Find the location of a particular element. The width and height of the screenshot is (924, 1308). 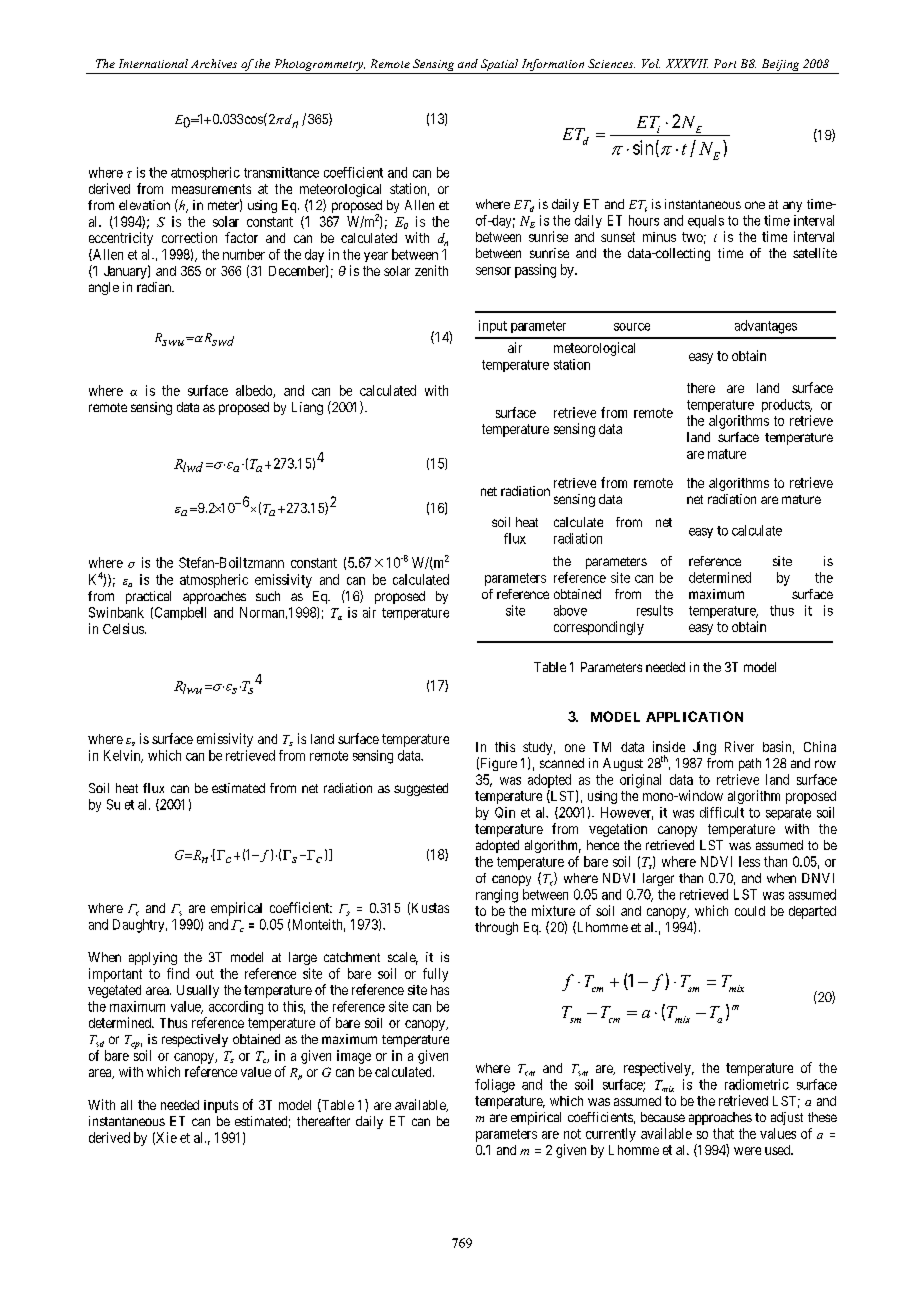

foliage is located at coordinates (495, 1086).
